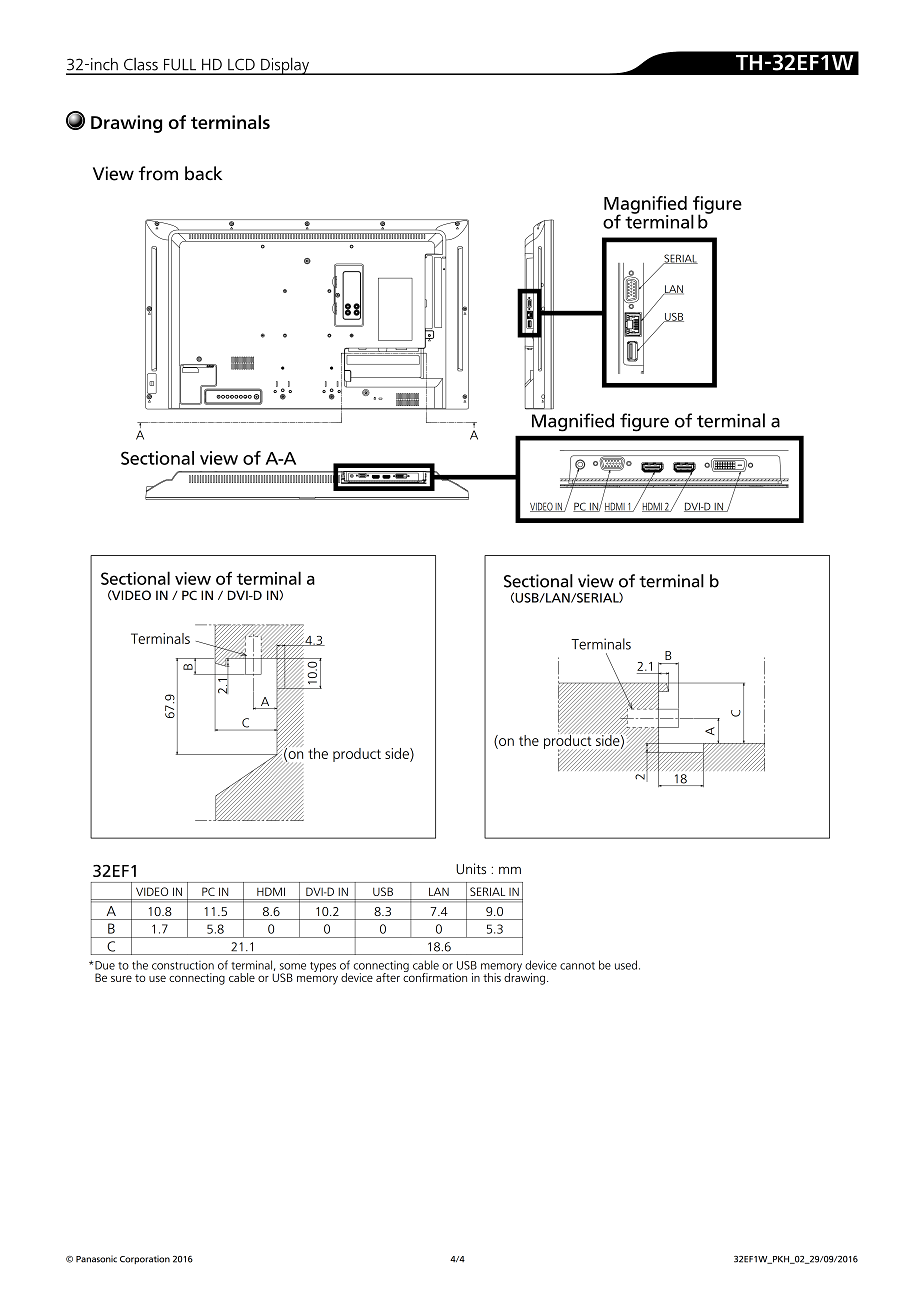 The image size is (924, 1308). Describe the element at coordinates (145, 1259) in the document. I see `Corporation` at that location.
